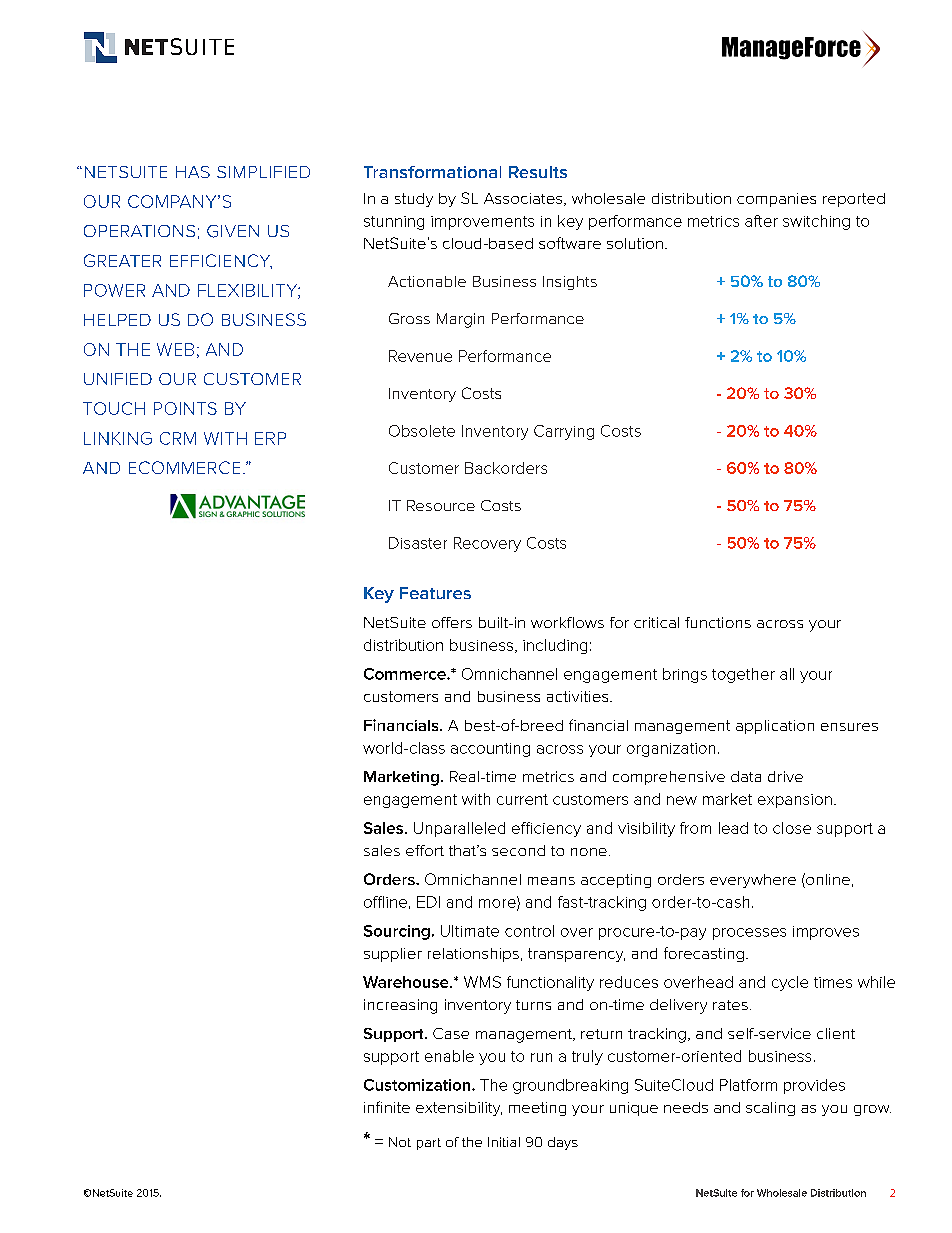 This document has width=952, height=1233. I want to click on Sourcing, so click(397, 932).
